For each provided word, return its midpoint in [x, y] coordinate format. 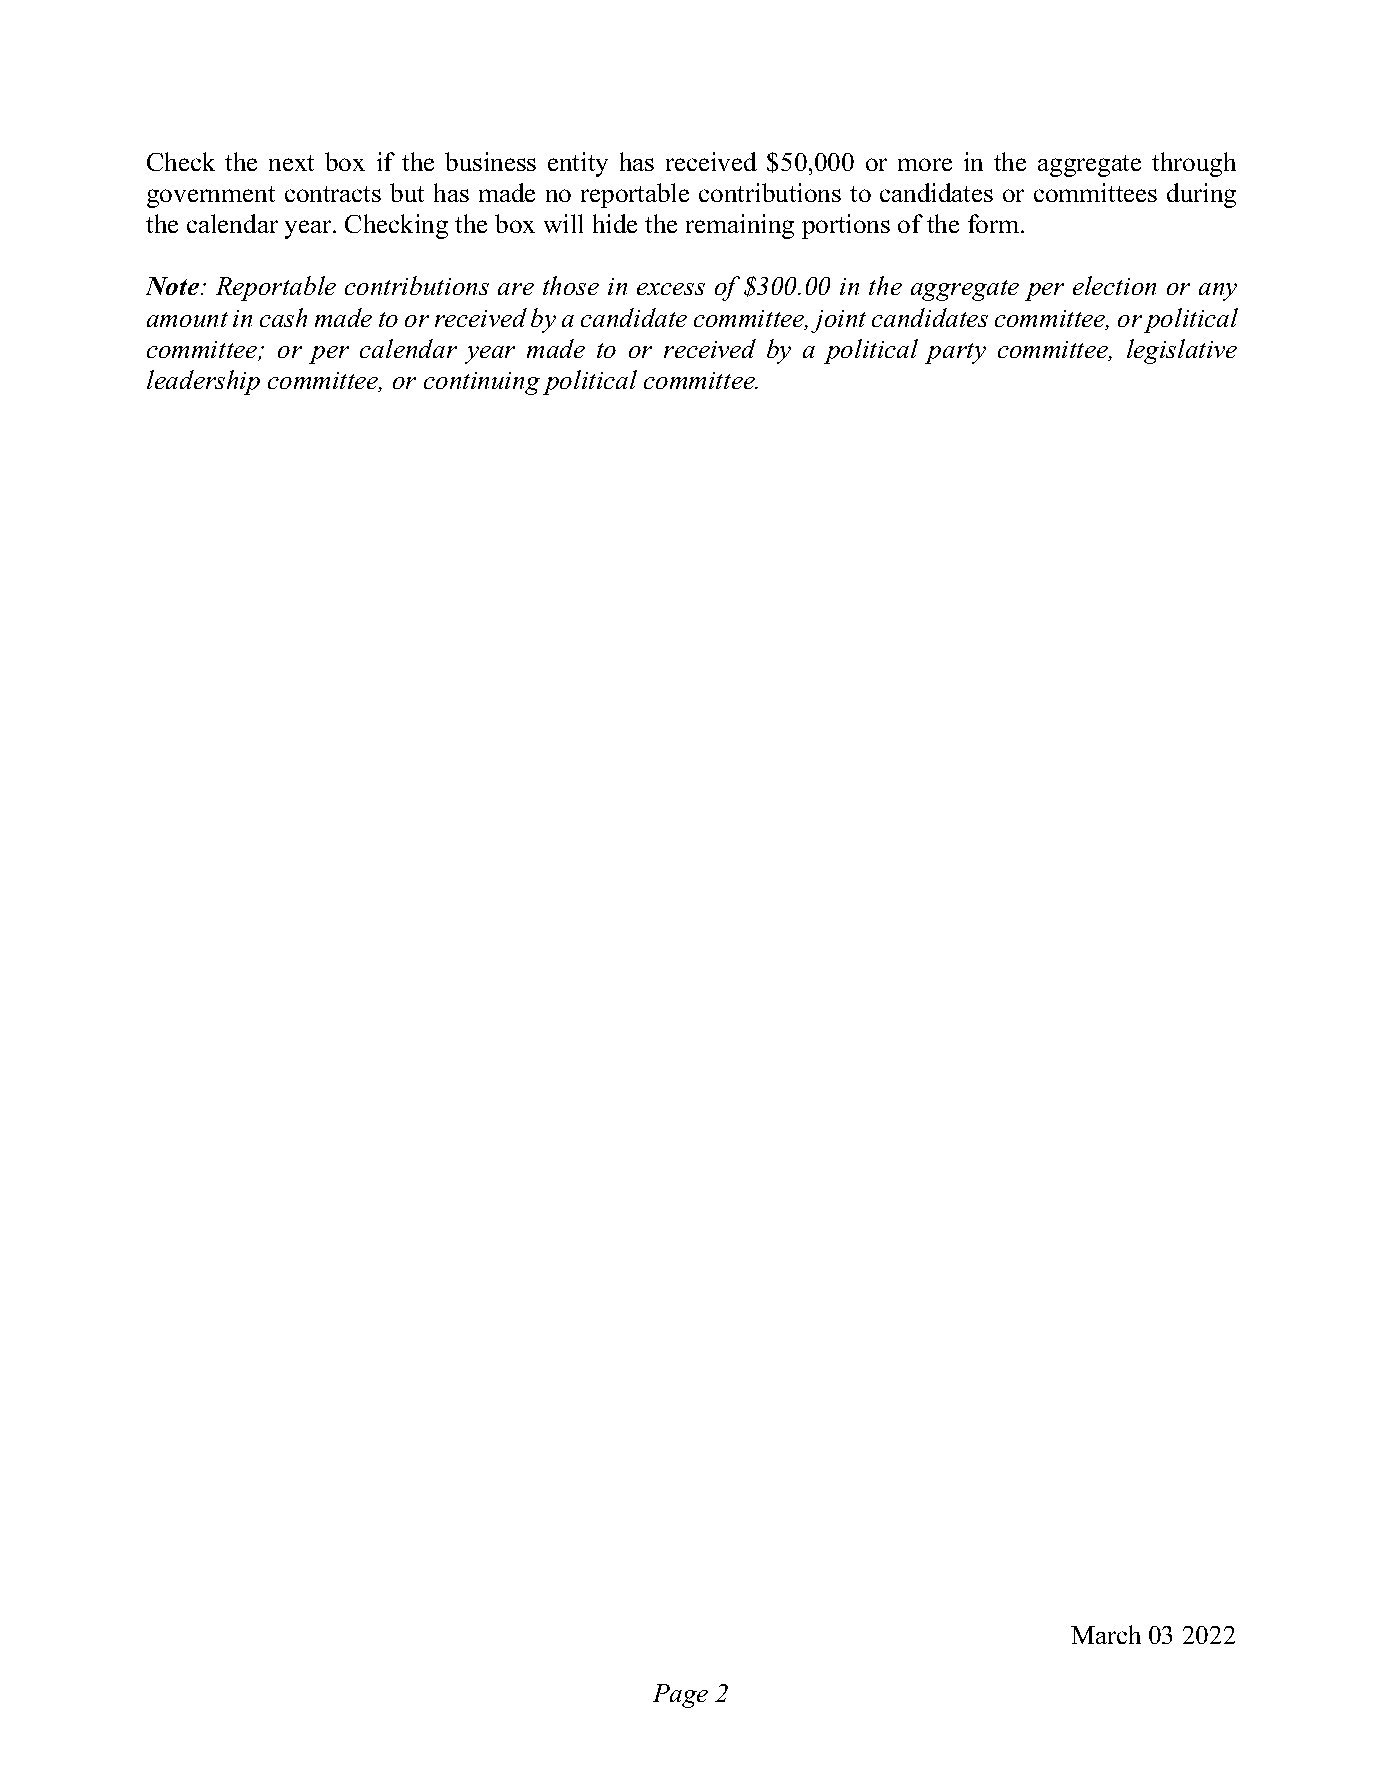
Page [680, 1696]
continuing [482, 383]
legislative [1182, 351]
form [995, 223]
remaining [740, 226]
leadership [203, 382]
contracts [333, 194]
